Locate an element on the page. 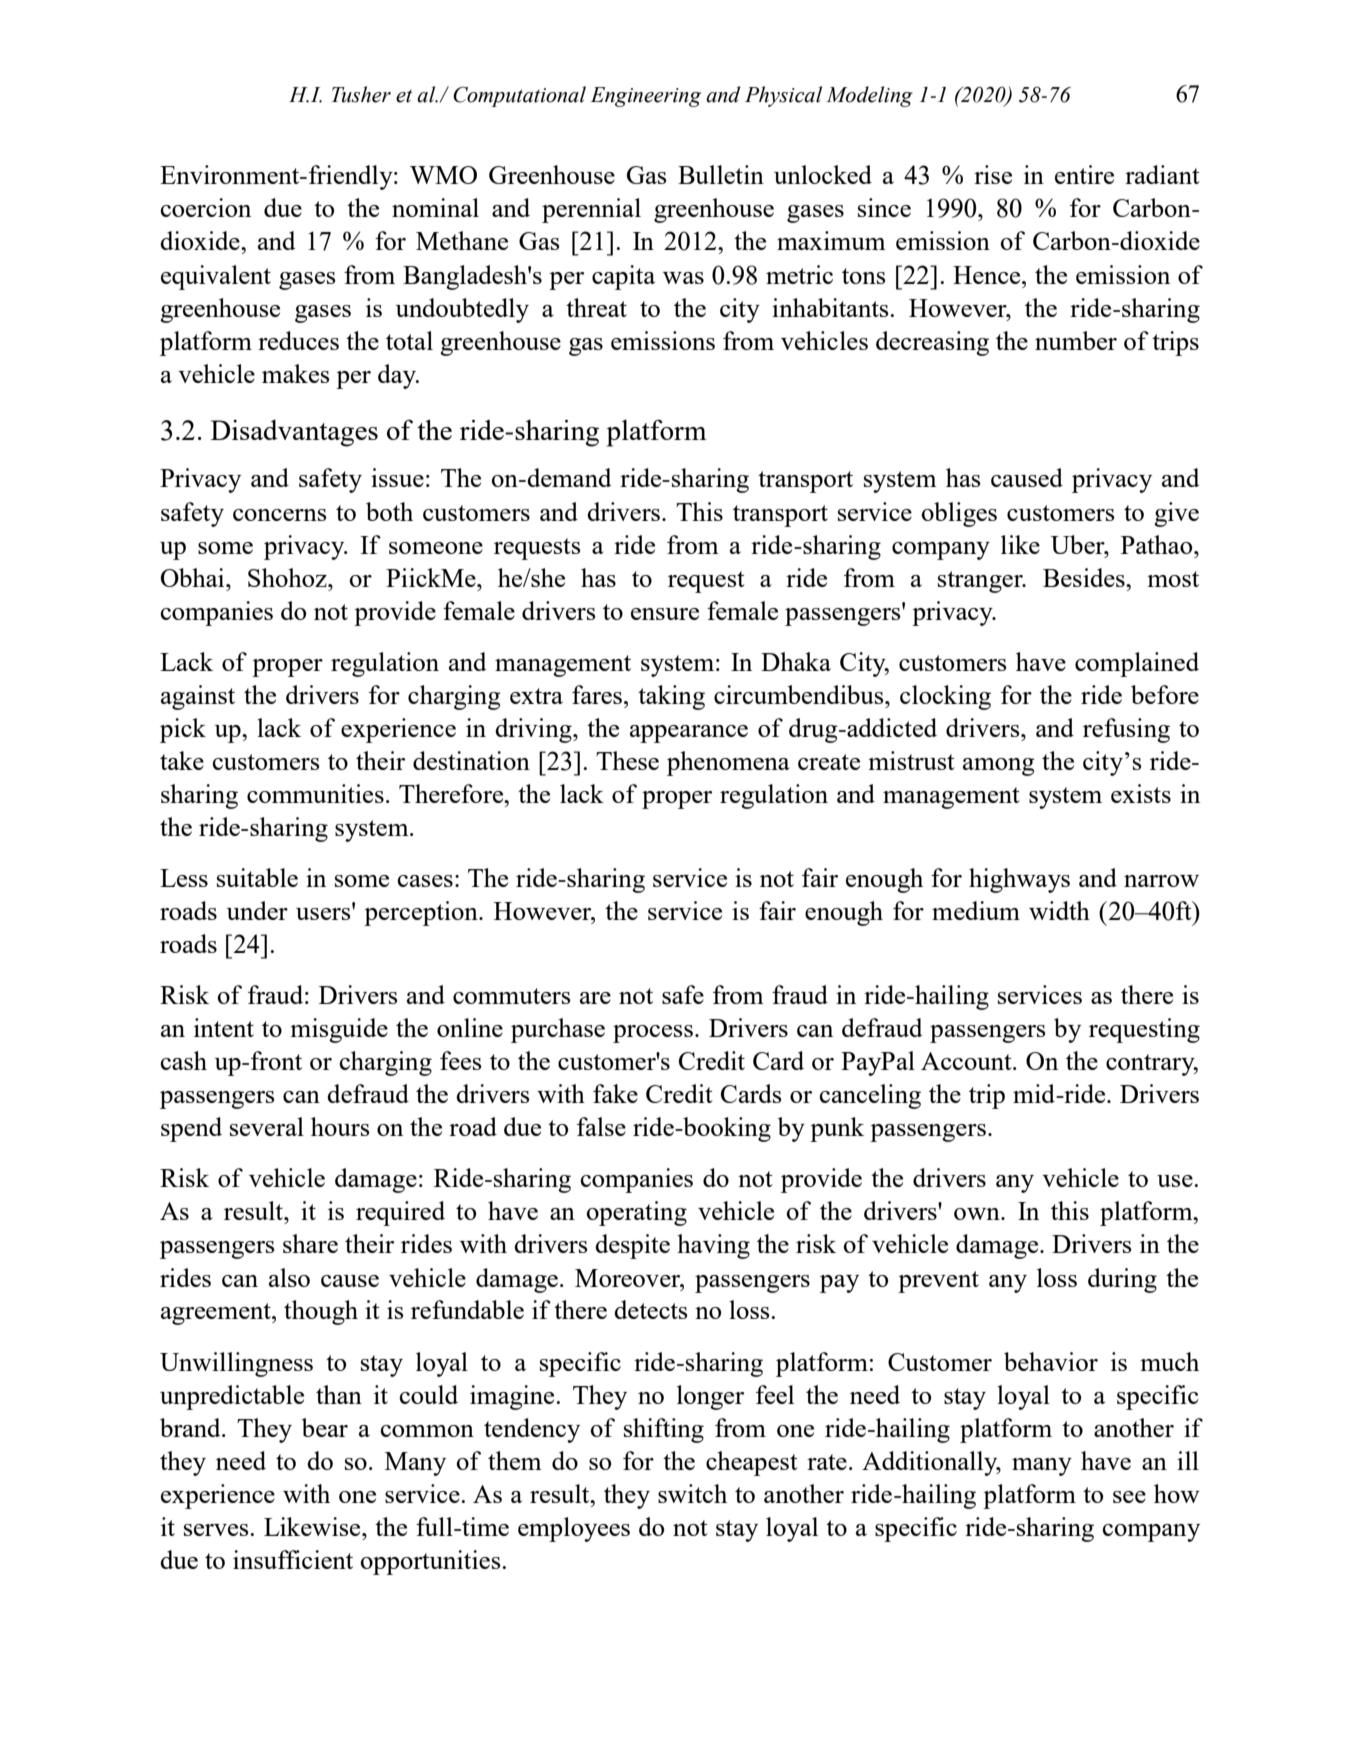 The image size is (1360, 1760). see is located at coordinates (1129, 1497).
